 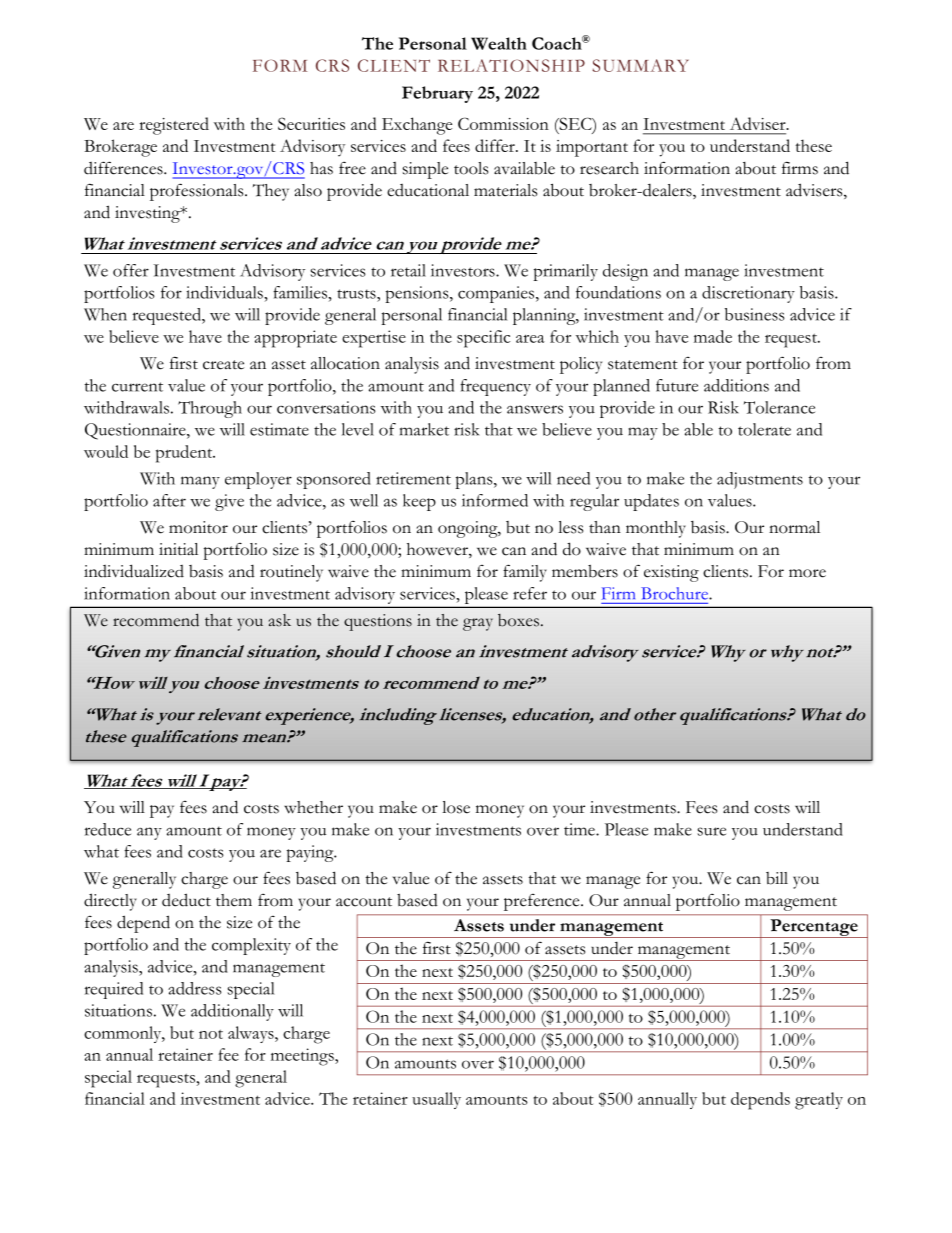 I want to click on registered, so click(x=174, y=126).
